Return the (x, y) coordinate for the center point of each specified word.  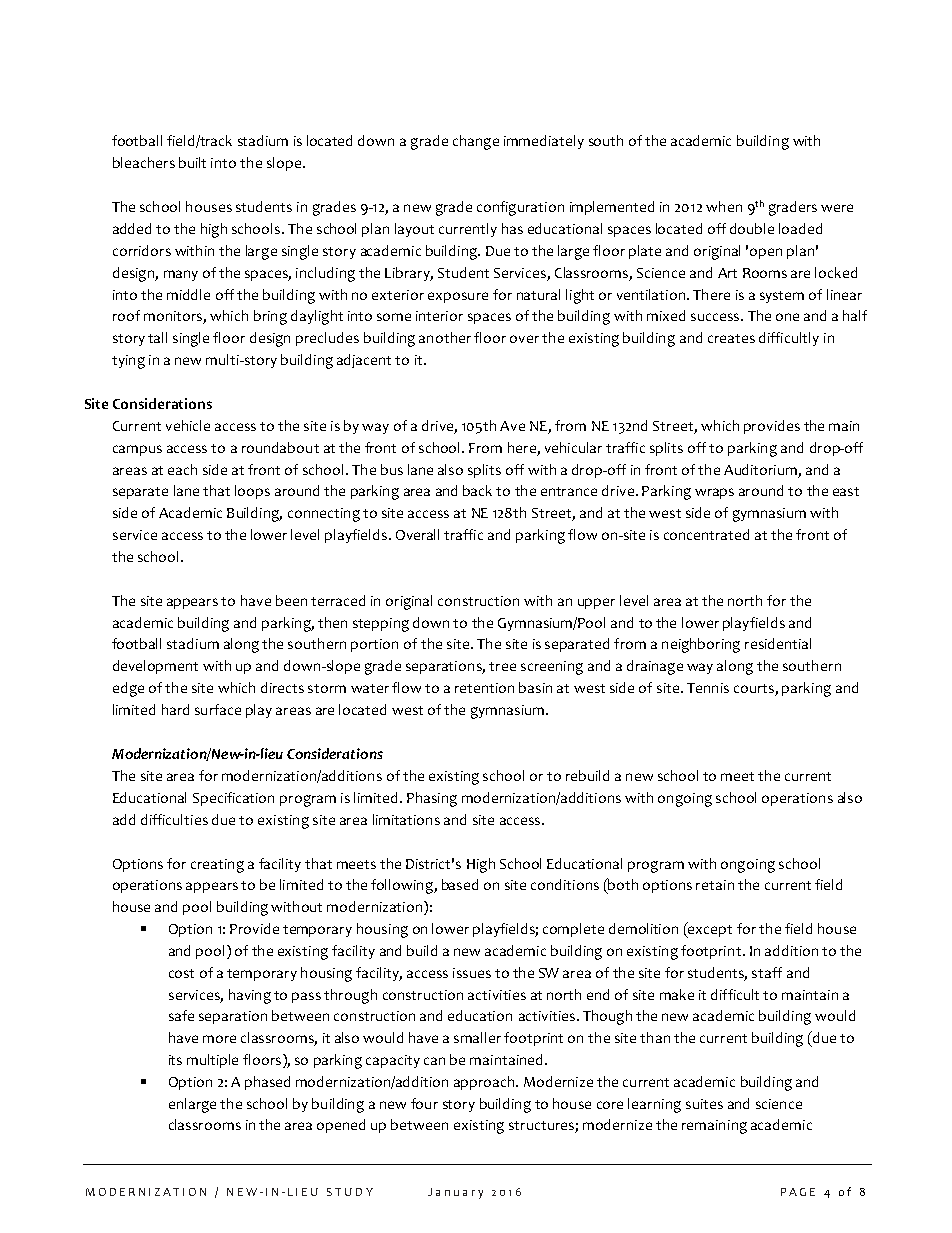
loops (252, 492)
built (192, 162)
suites (704, 1104)
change (476, 142)
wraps (714, 493)
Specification (233, 799)
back (477, 490)
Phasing (432, 799)
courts (755, 690)
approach (485, 1083)
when (724, 206)
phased (267, 1083)
